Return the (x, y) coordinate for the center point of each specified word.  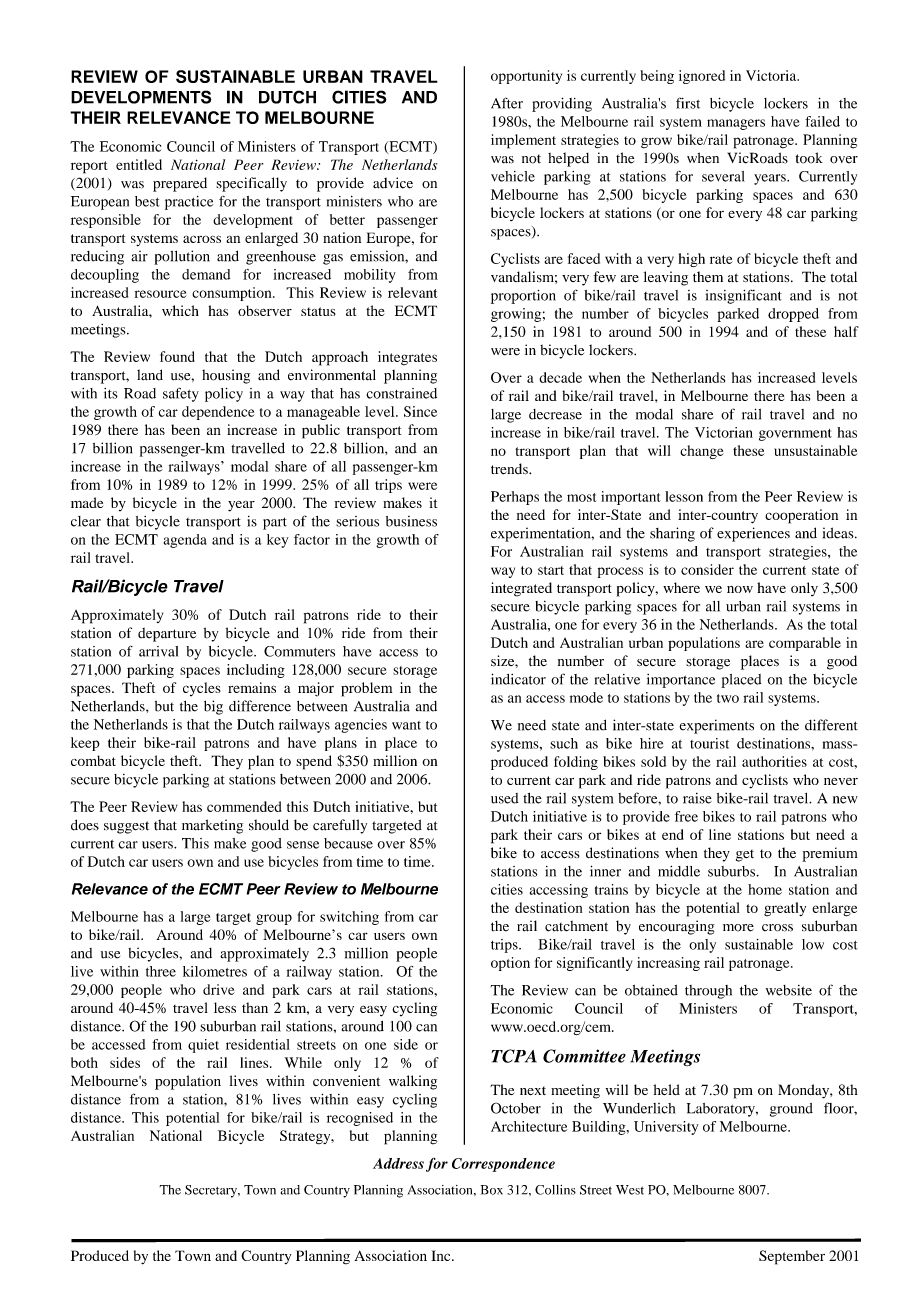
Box (492, 1190)
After (507, 103)
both (84, 1062)
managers (736, 124)
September (792, 1257)
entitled (139, 164)
